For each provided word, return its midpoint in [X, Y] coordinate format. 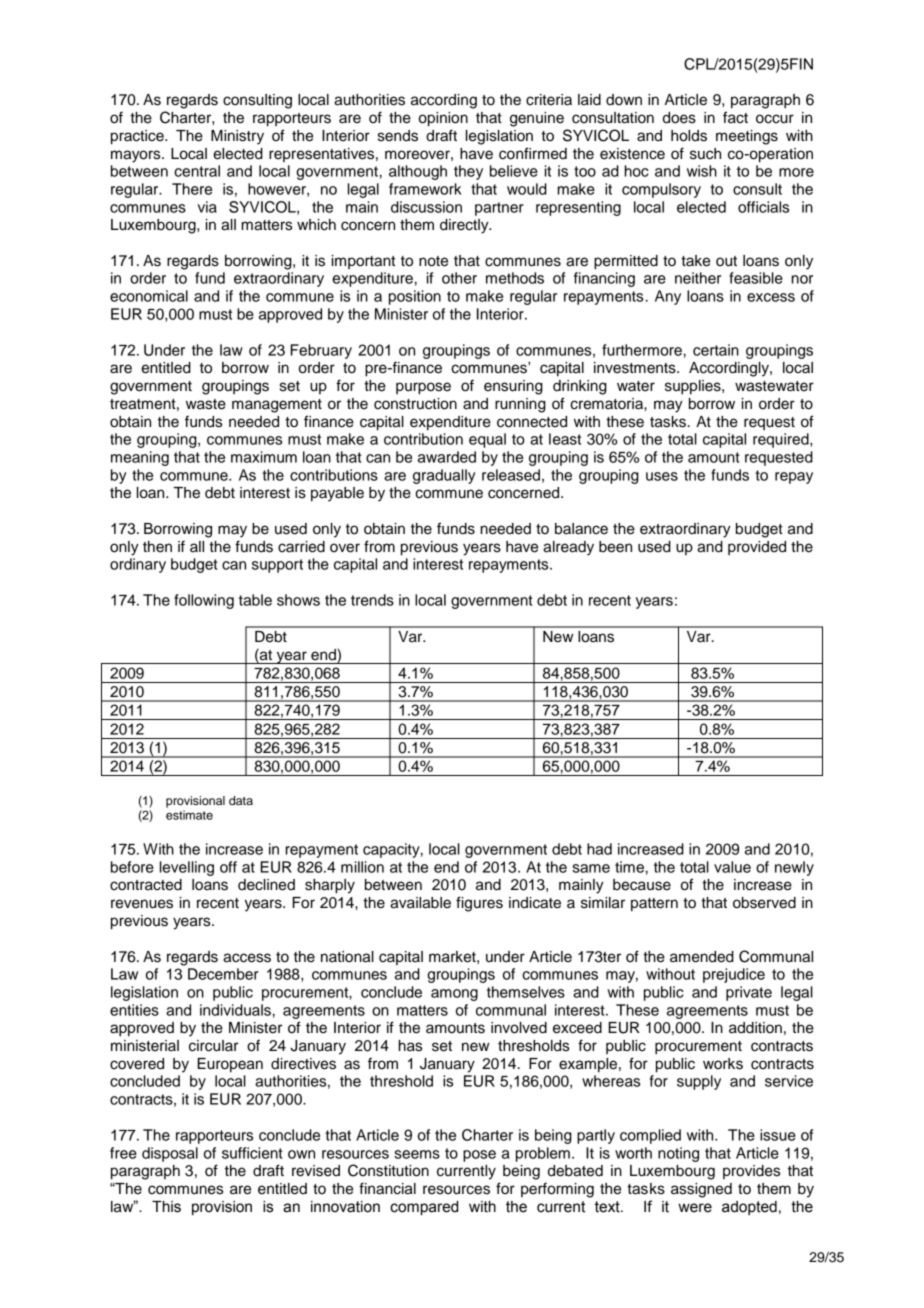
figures [479, 904]
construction [415, 404]
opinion [443, 119]
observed [764, 903]
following [204, 601]
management [277, 406]
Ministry [237, 137]
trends [372, 600]
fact [735, 117]
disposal [170, 1154]
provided [757, 548]
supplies [694, 387]
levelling [187, 868]
